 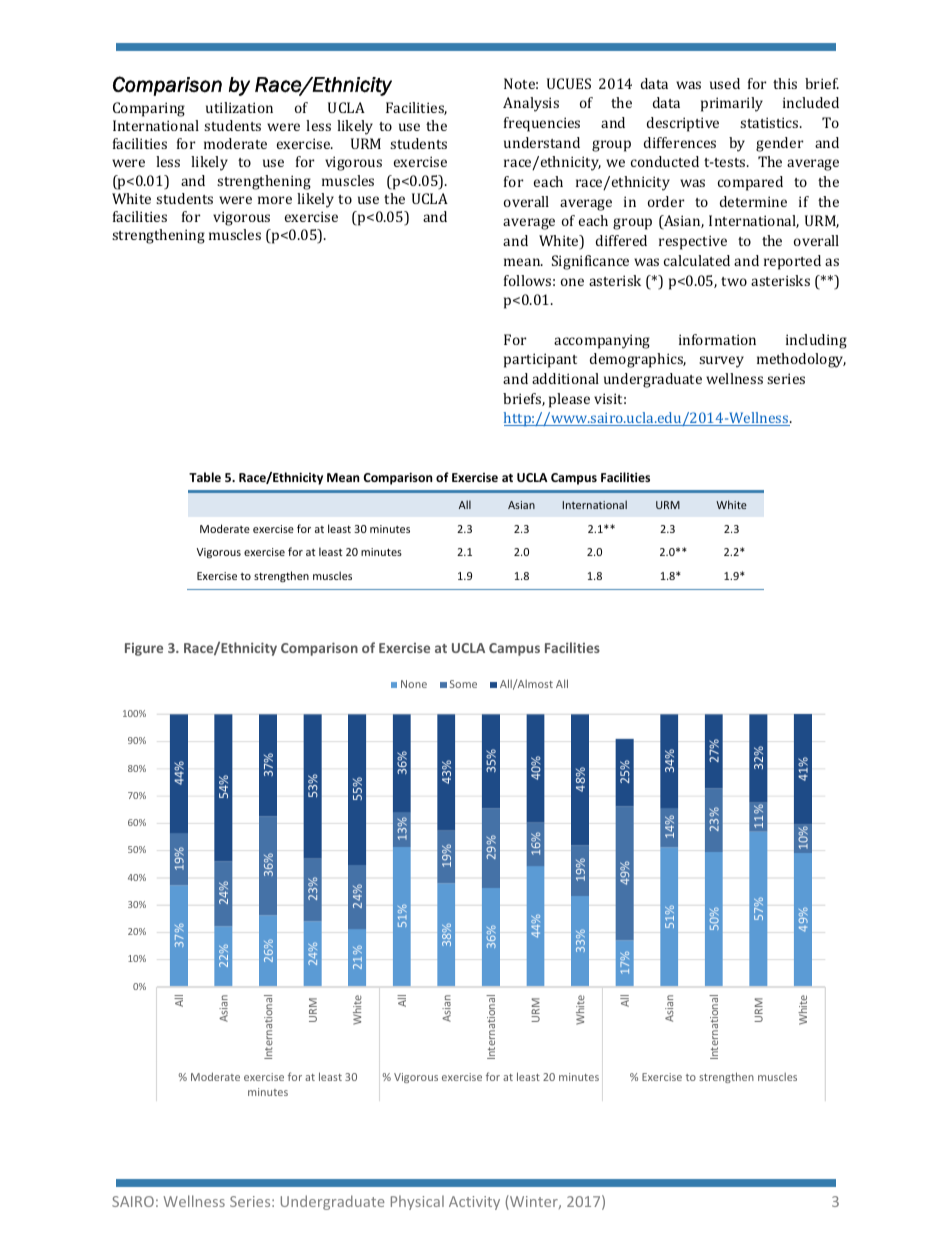 What do you see at coordinates (732, 104) in the screenshot?
I see `primarily` at bounding box center [732, 104].
